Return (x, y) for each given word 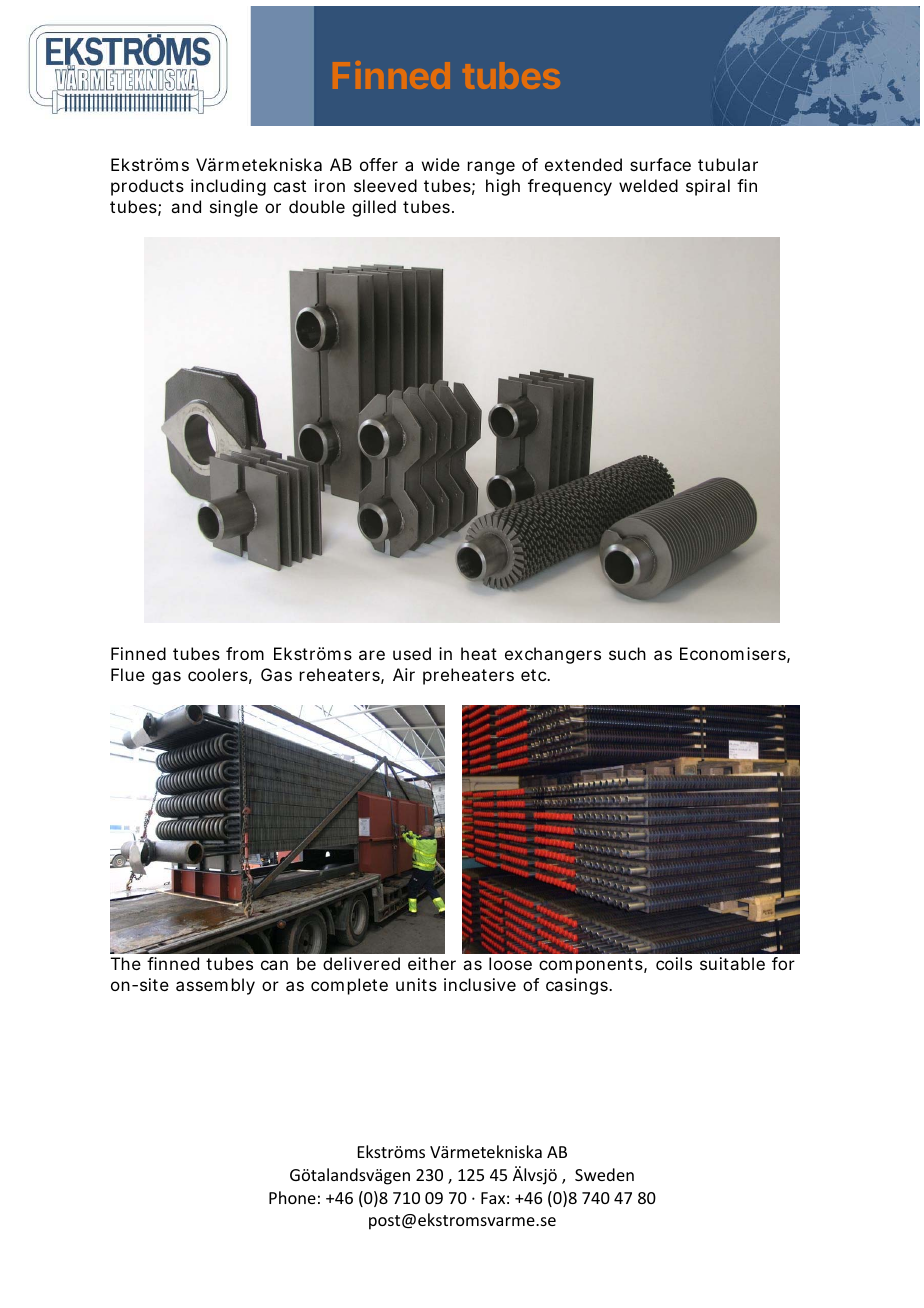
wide (441, 164)
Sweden (604, 1174)
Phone (292, 1197)
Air (404, 674)
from (245, 653)
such (627, 653)
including (228, 187)
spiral (708, 187)
